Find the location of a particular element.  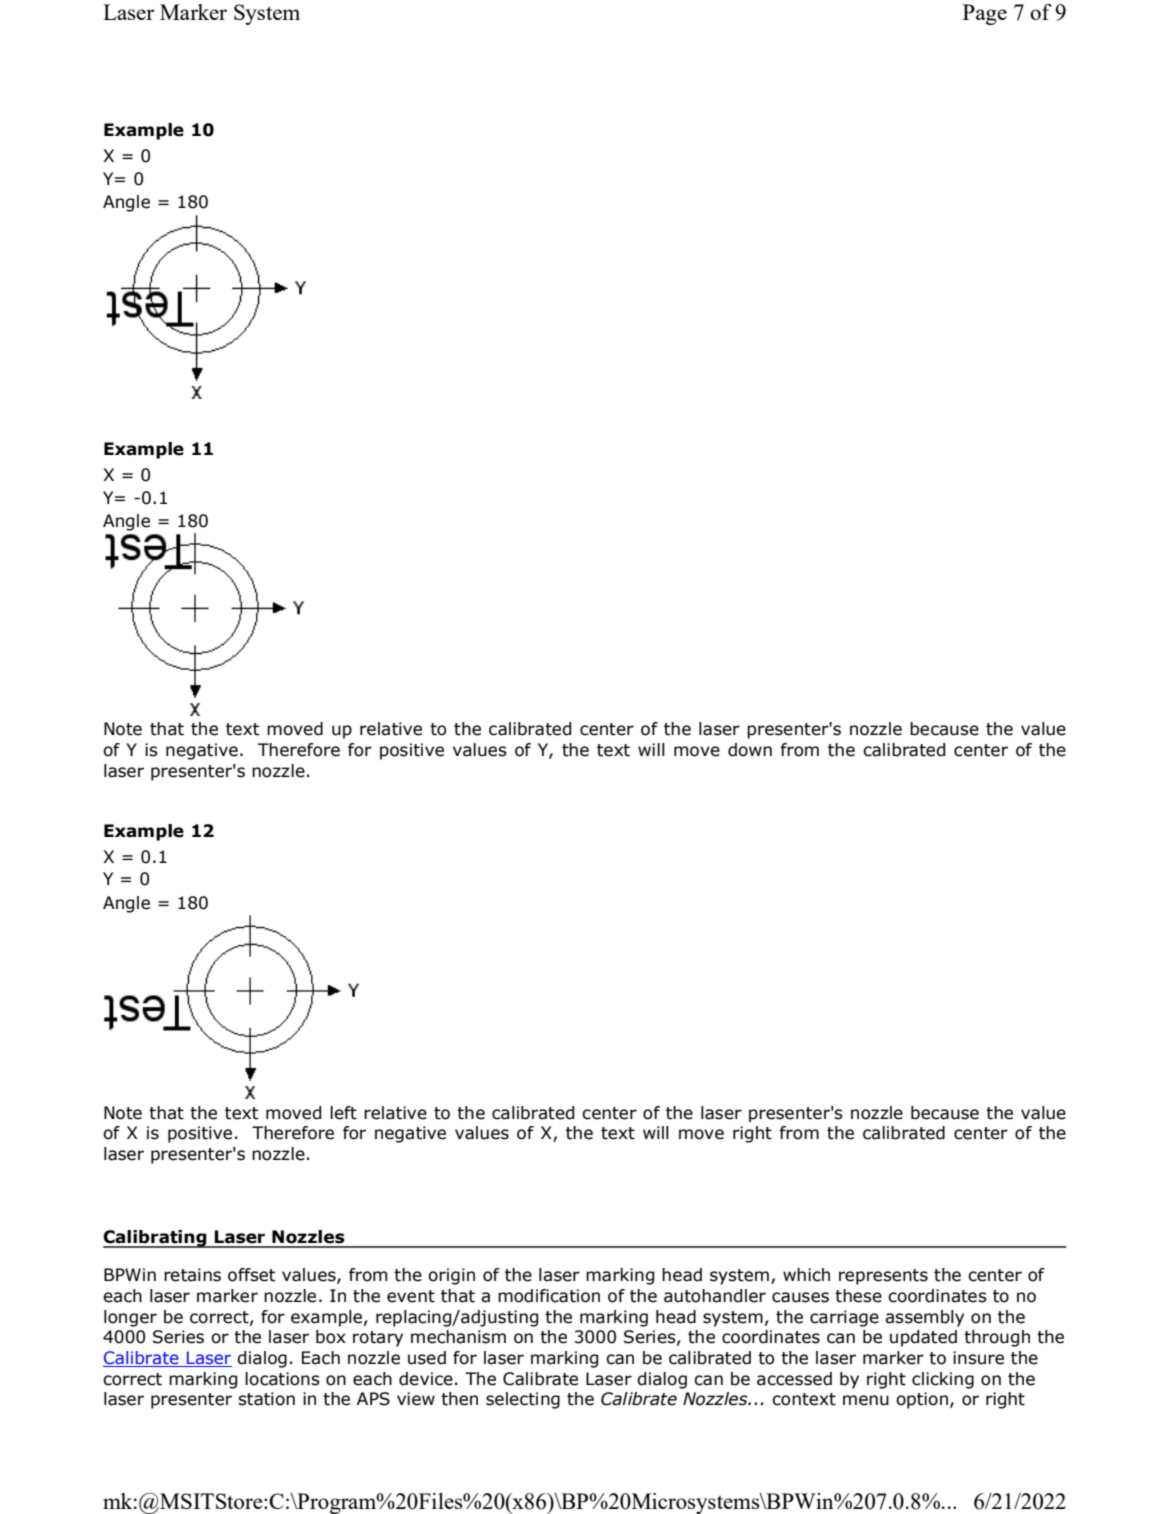

locations is located at coordinates (282, 1379).
